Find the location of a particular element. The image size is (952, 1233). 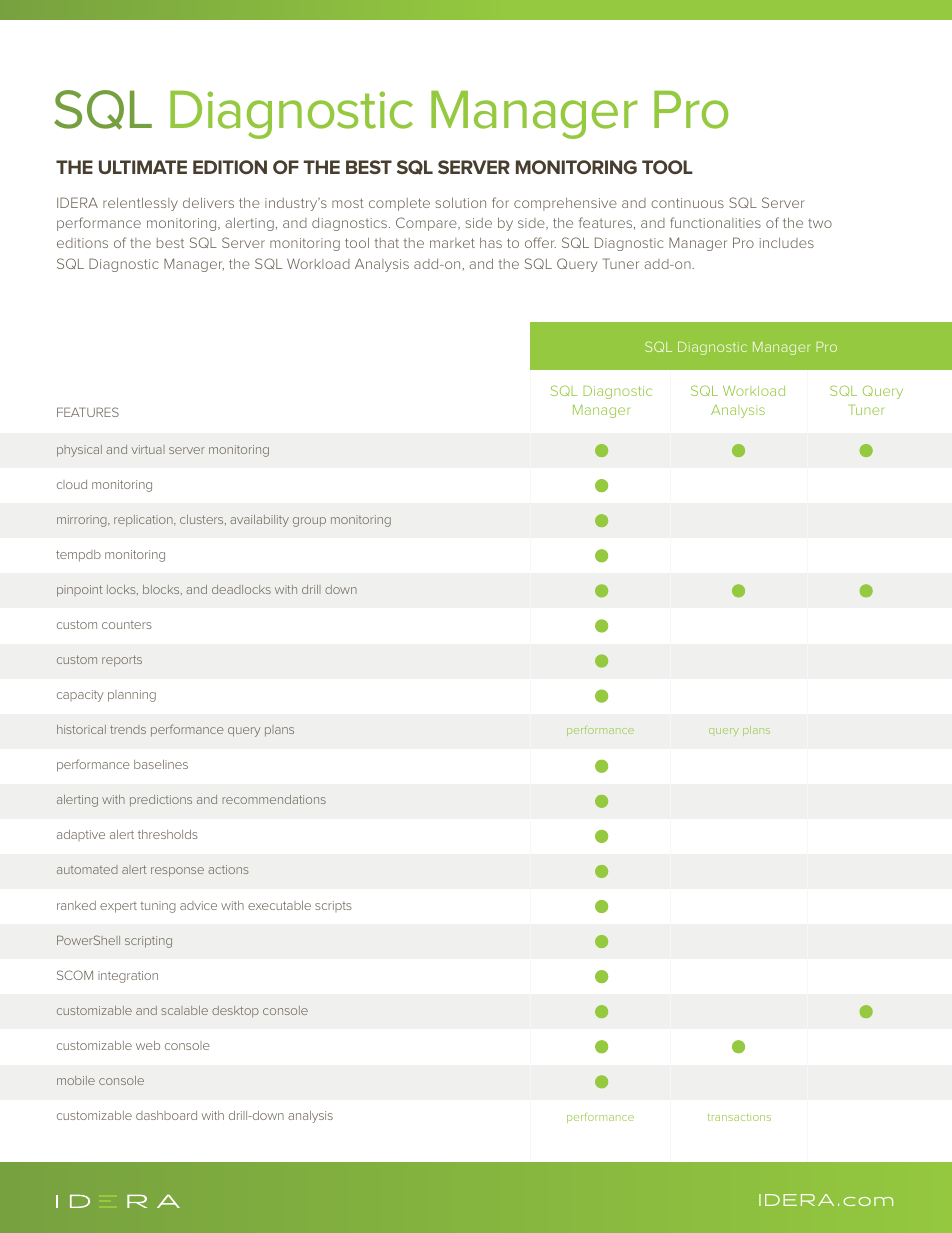

replication is located at coordinates (144, 521).
